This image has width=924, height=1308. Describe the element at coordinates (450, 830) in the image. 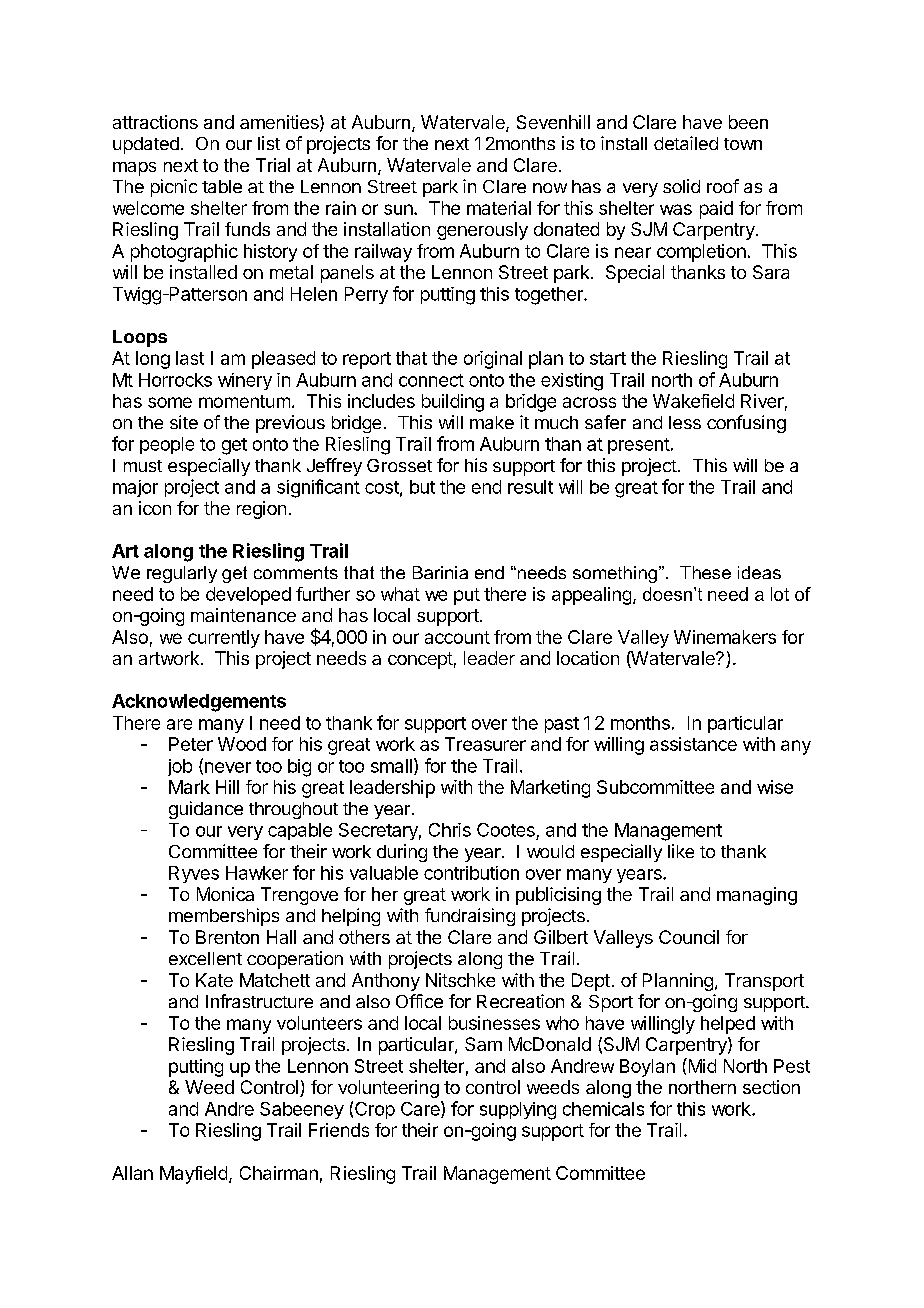

I see `Chris` at that location.
